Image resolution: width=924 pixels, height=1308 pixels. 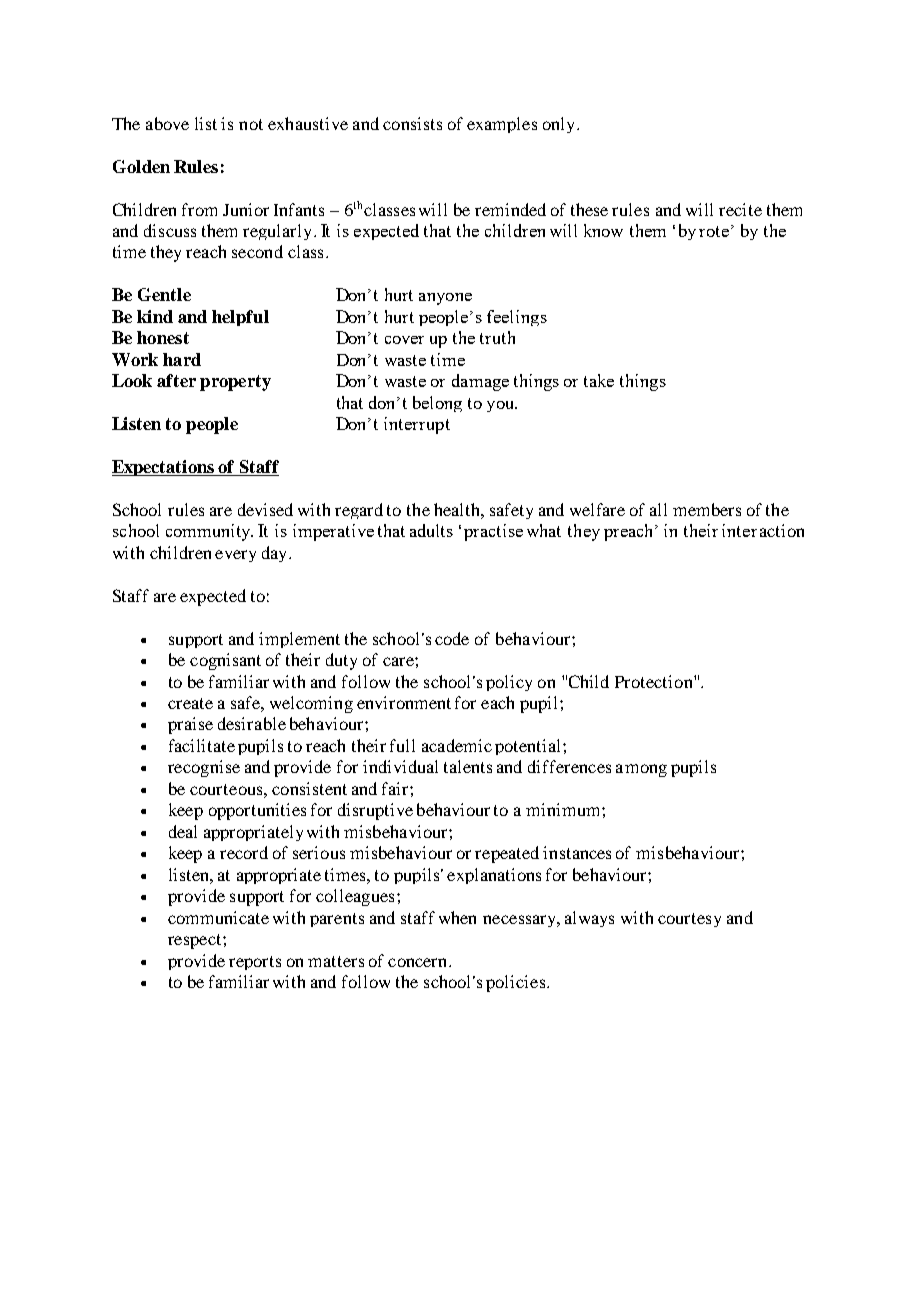 What do you see at coordinates (431, 530) in the page?
I see `adults` at bounding box center [431, 530].
